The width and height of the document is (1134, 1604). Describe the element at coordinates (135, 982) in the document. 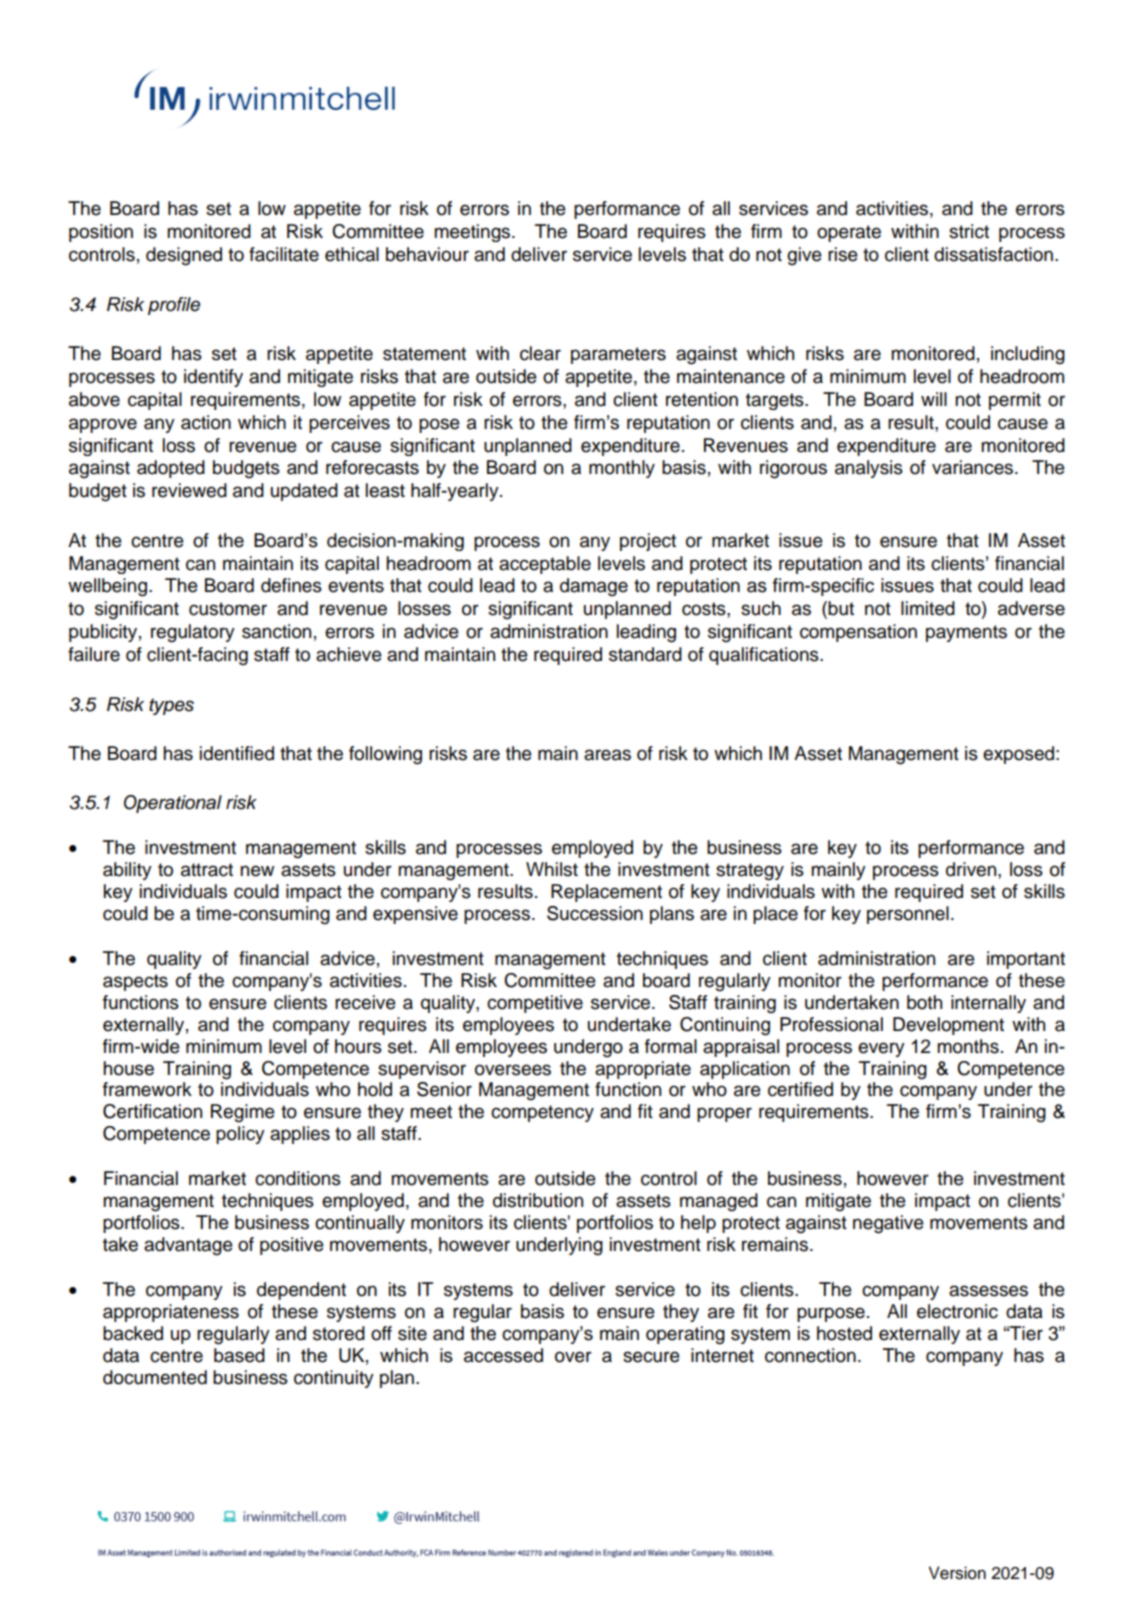

I see `aspects` at that location.
